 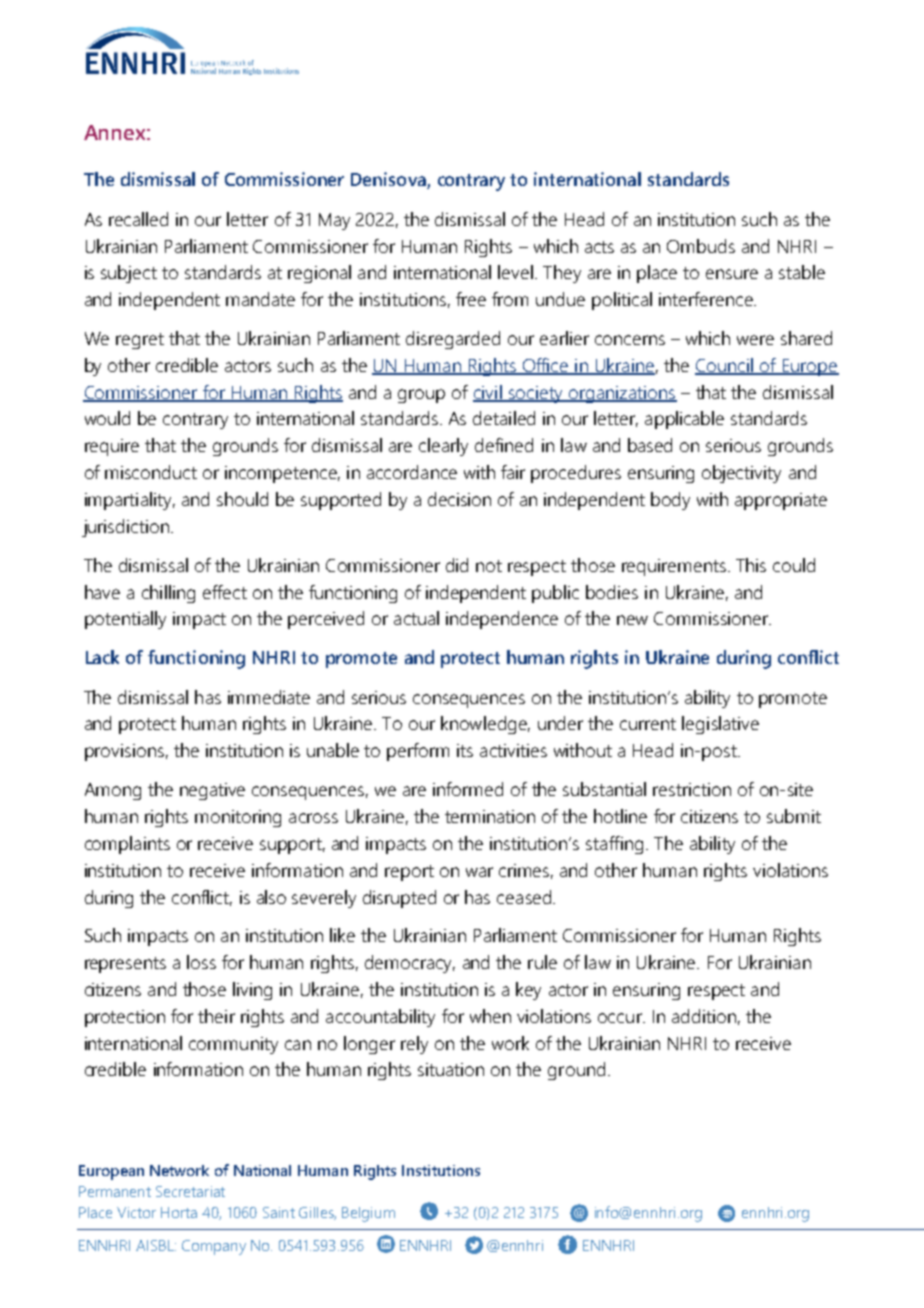 I want to click on termination, so click(x=490, y=816).
